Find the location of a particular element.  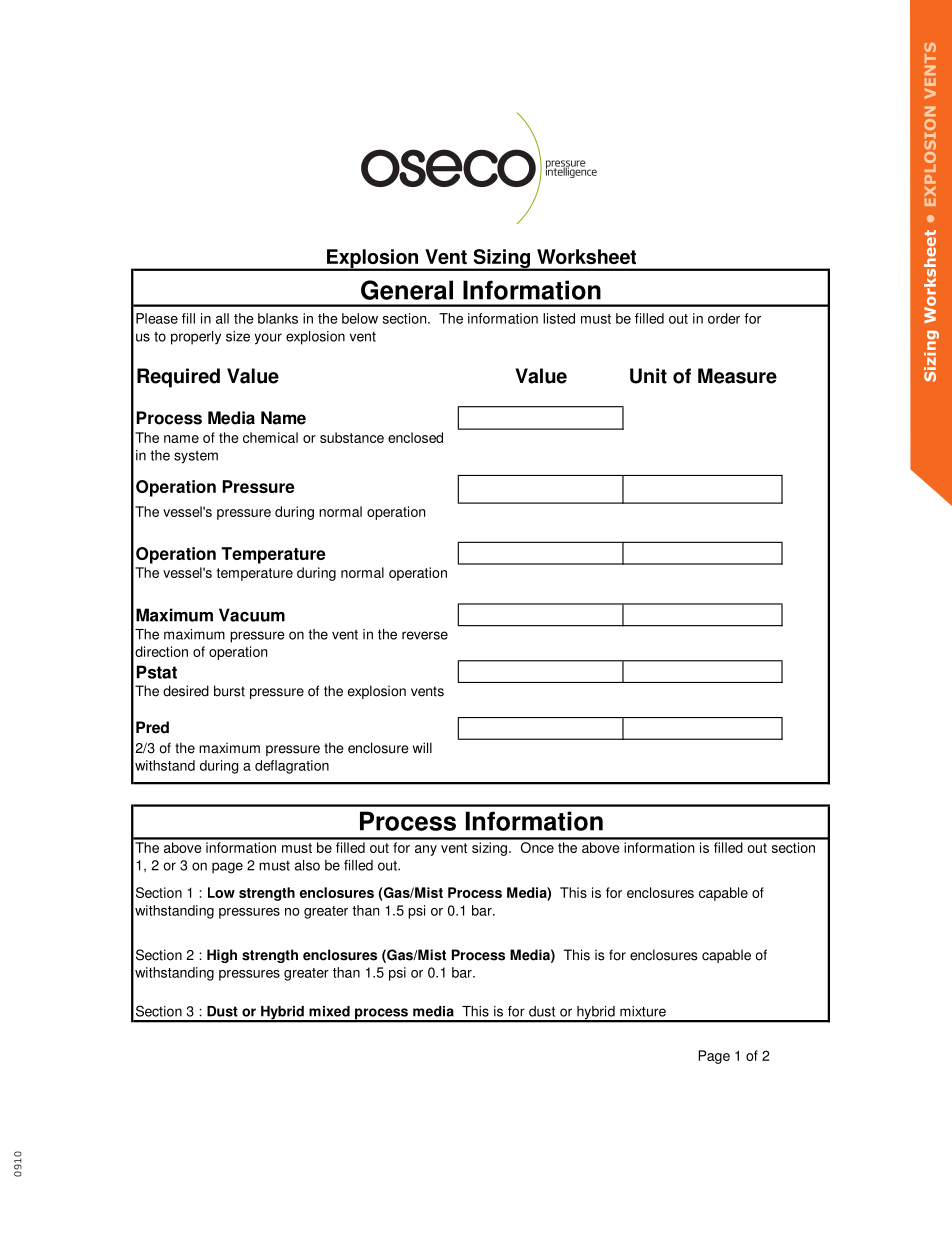

High is located at coordinates (222, 956).
